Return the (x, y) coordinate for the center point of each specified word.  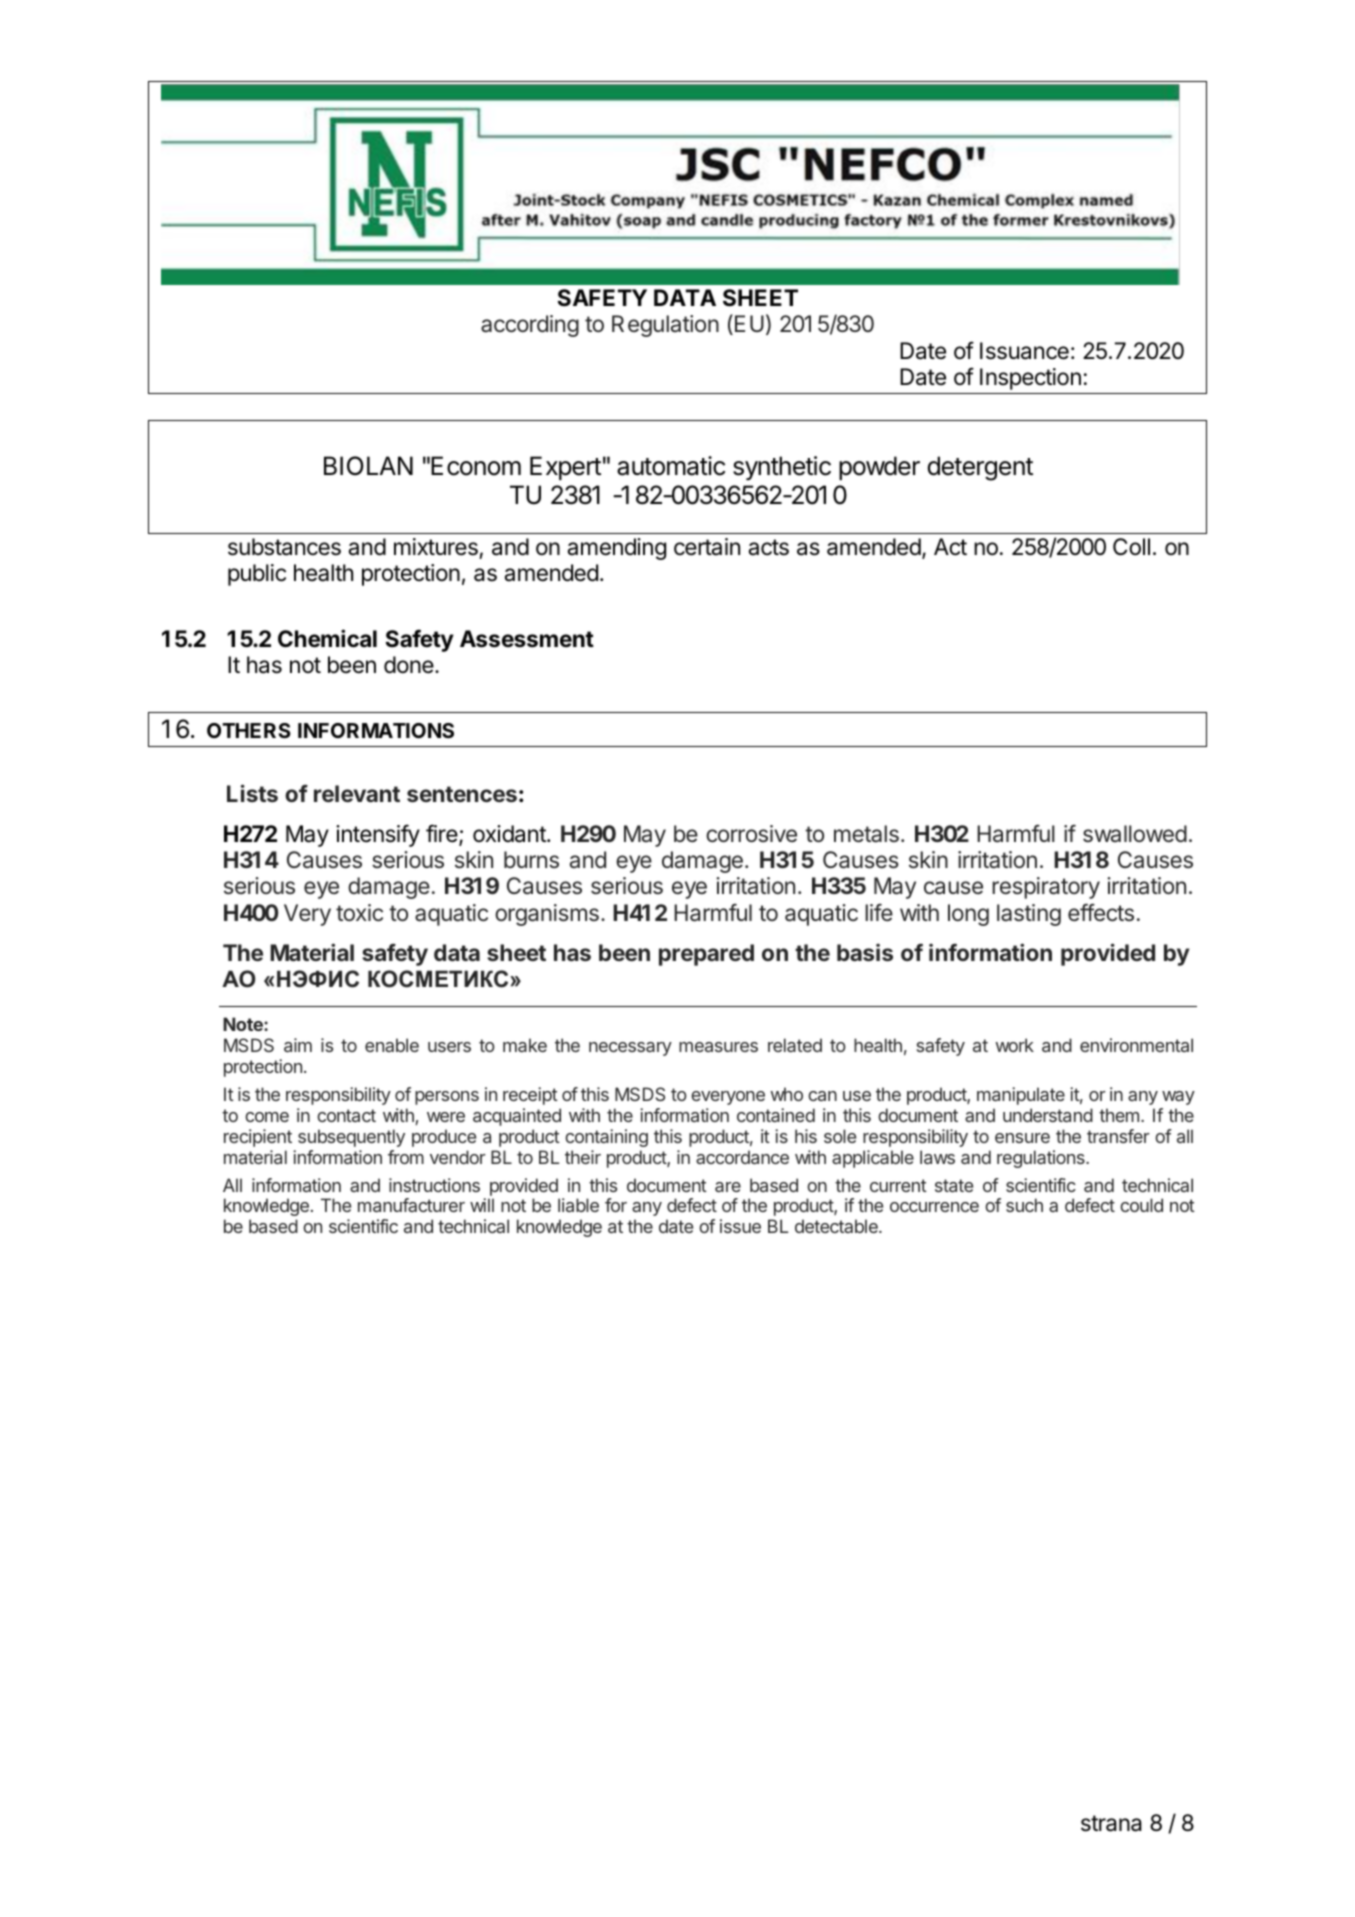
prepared (706, 955)
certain (707, 547)
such (1024, 1205)
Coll (1131, 547)
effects (1101, 912)
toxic (359, 913)
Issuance (1024, 351)
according (530, 326)
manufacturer (411, 1205)
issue (740, 1226)
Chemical (327, 638)
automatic (671, 466)
